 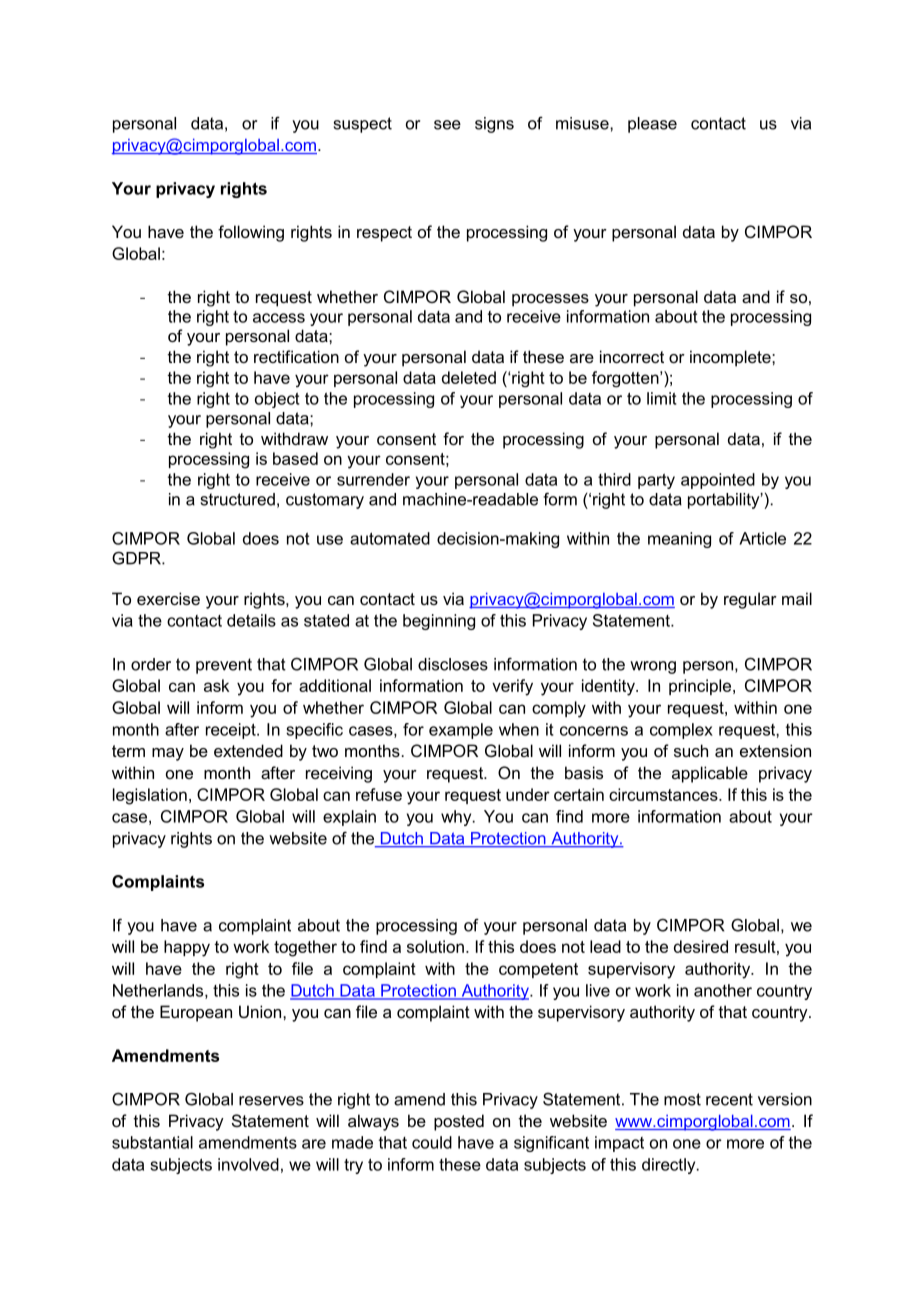 What do you see at coordinates (459, 1122) in the document?
I see `posted` at bounding box center [459, 1122].
